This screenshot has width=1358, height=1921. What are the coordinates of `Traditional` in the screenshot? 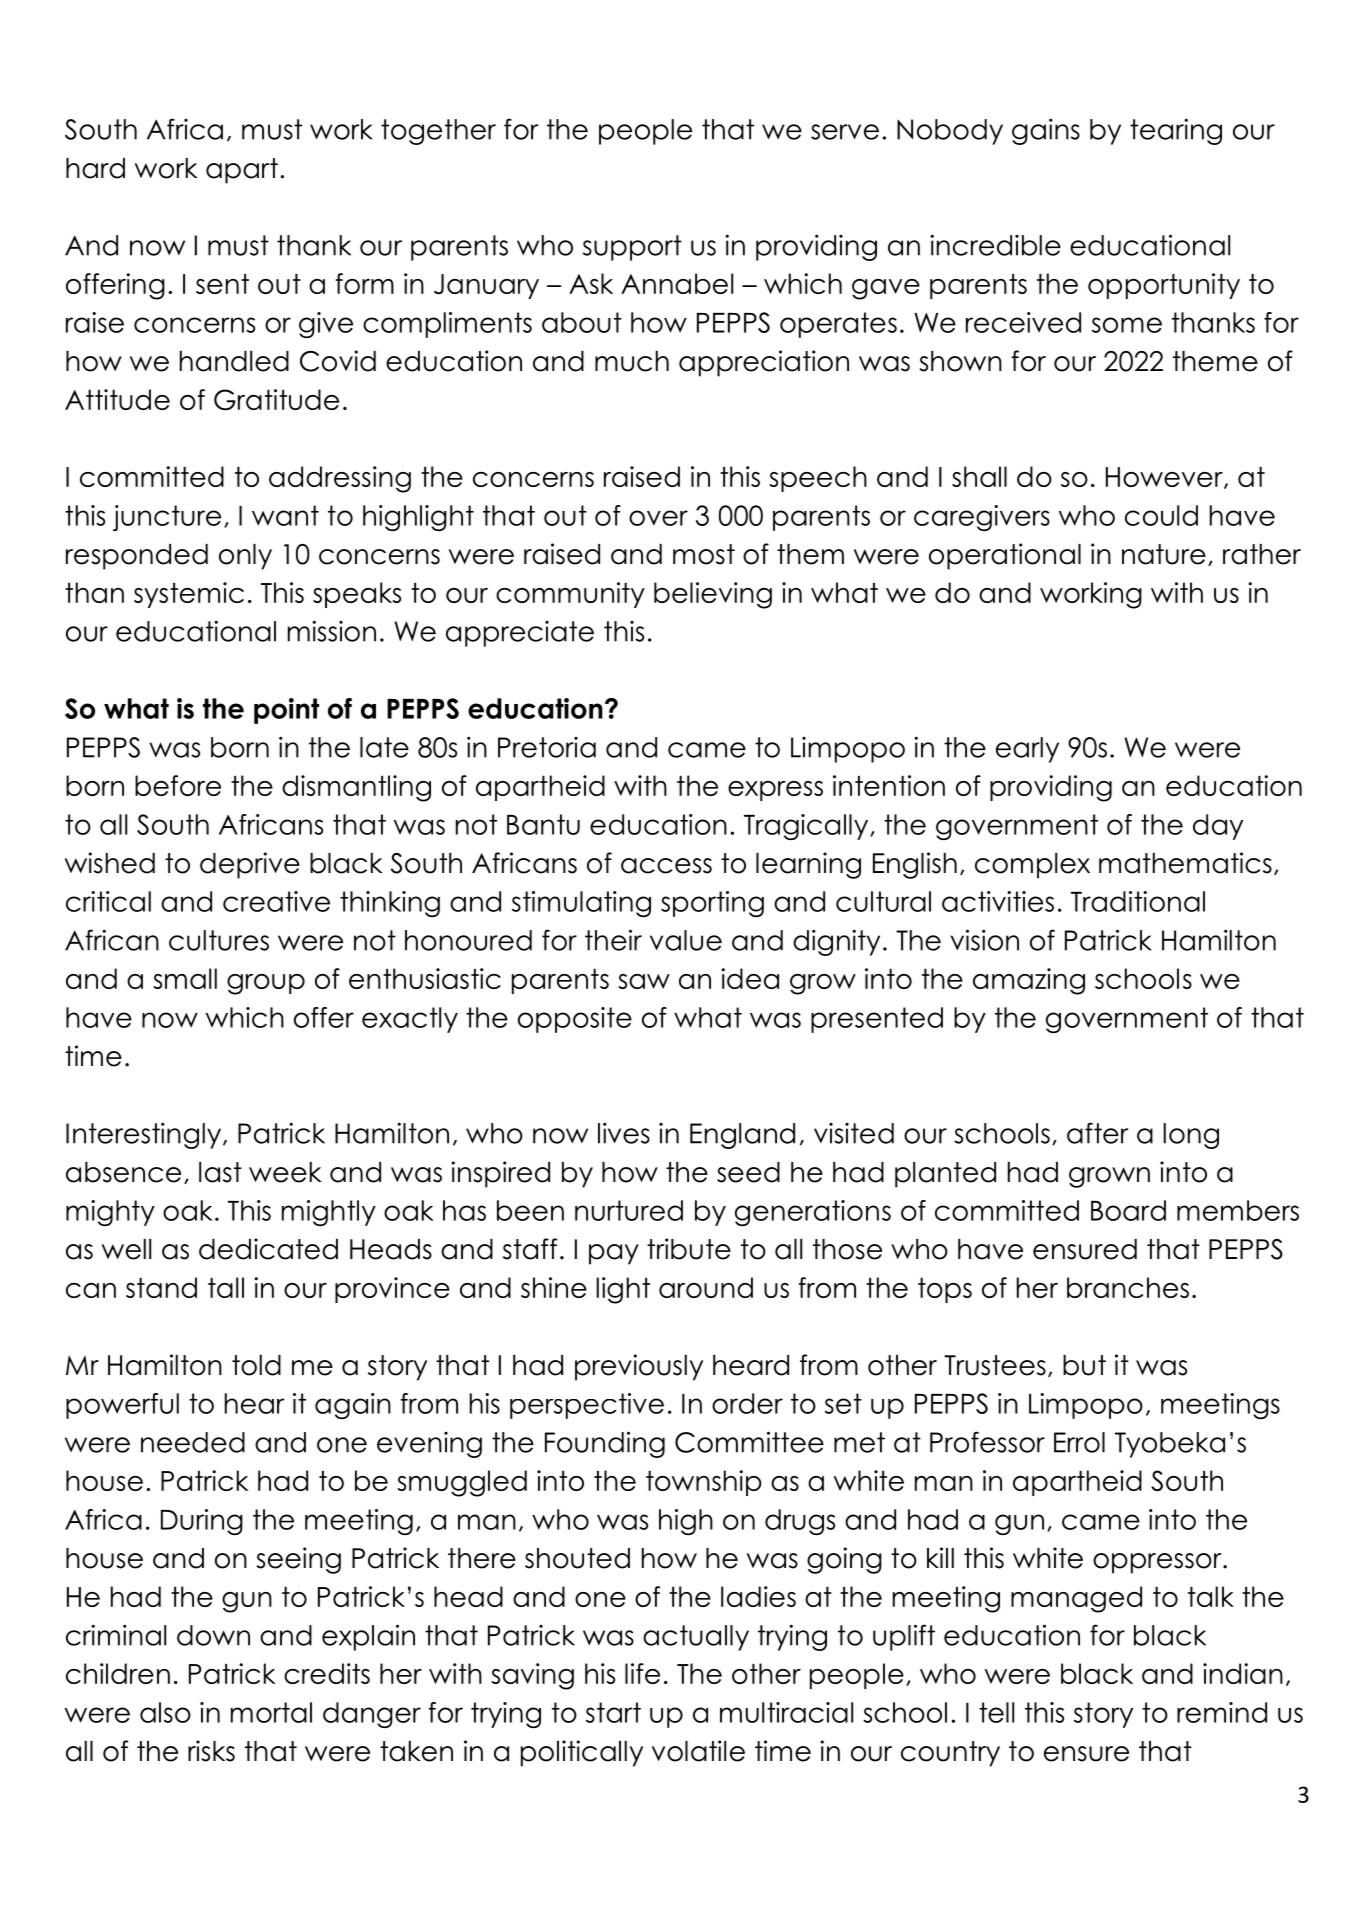 It's located at (1138, 901).
